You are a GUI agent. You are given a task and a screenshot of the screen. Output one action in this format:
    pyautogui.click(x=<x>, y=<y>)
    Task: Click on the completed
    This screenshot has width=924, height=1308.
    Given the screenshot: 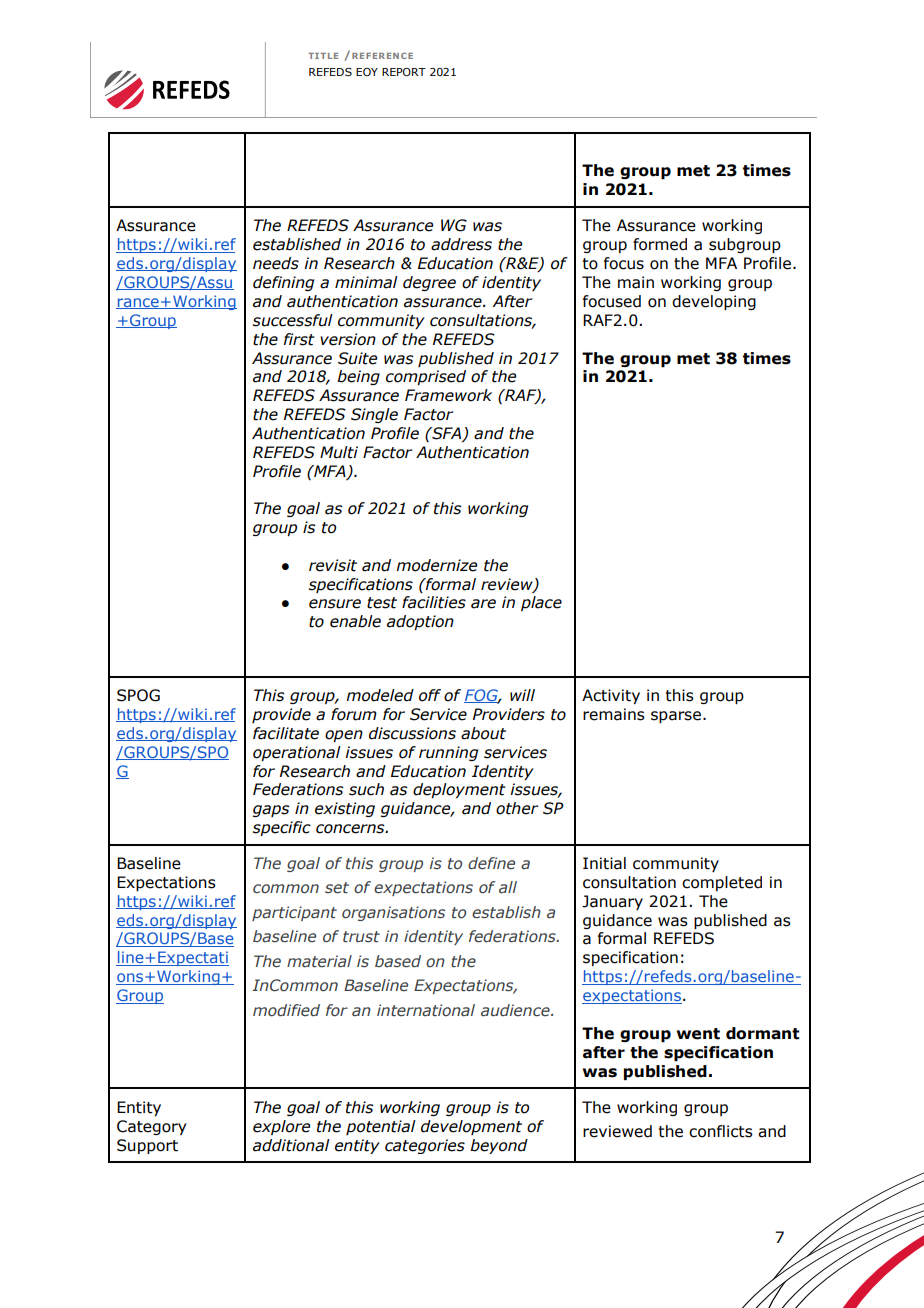 What is the action you would take?
    pyautogui.click(x=722, y=883)
